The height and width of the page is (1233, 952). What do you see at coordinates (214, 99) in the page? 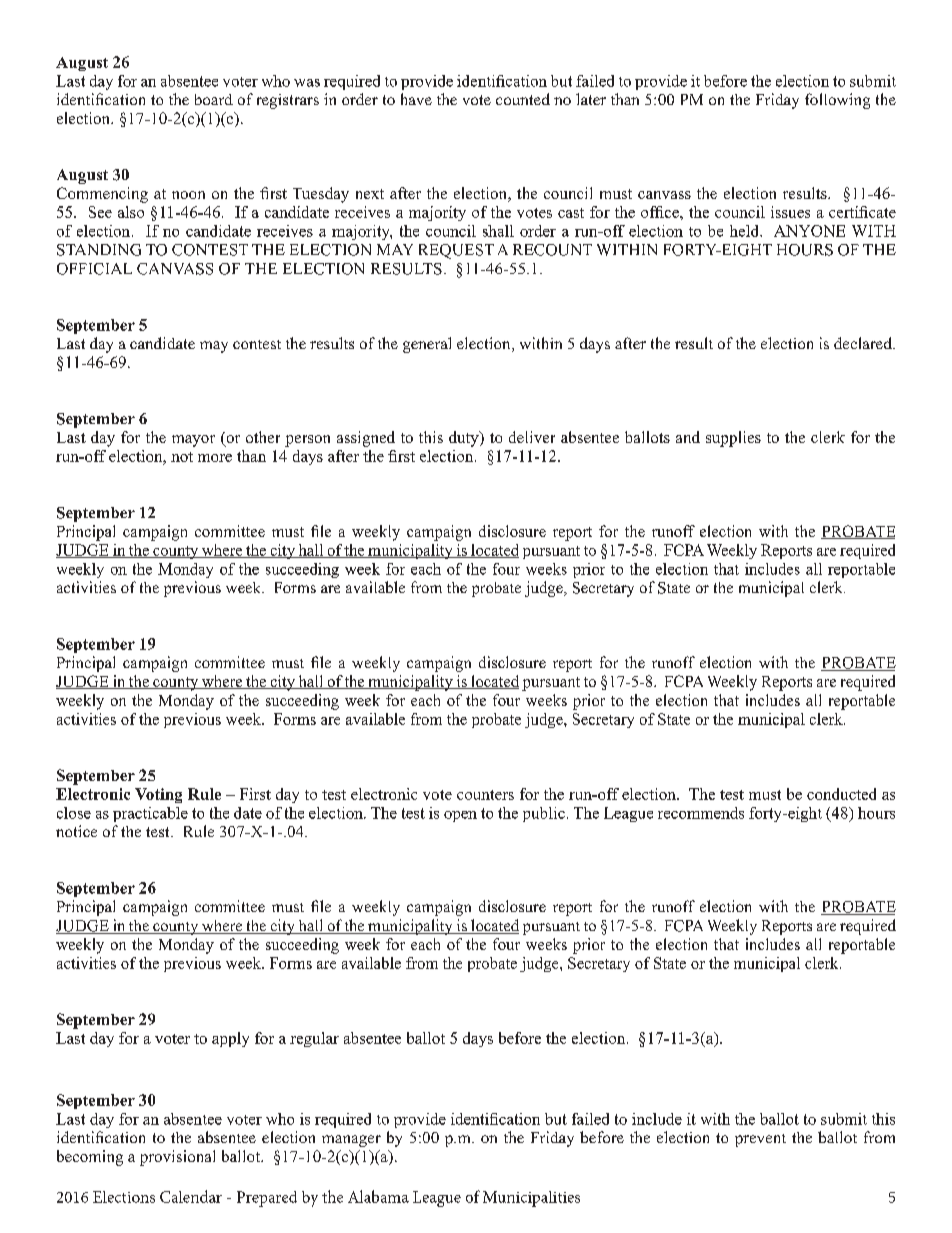
I see `board` at bounding box center [214, 99].
